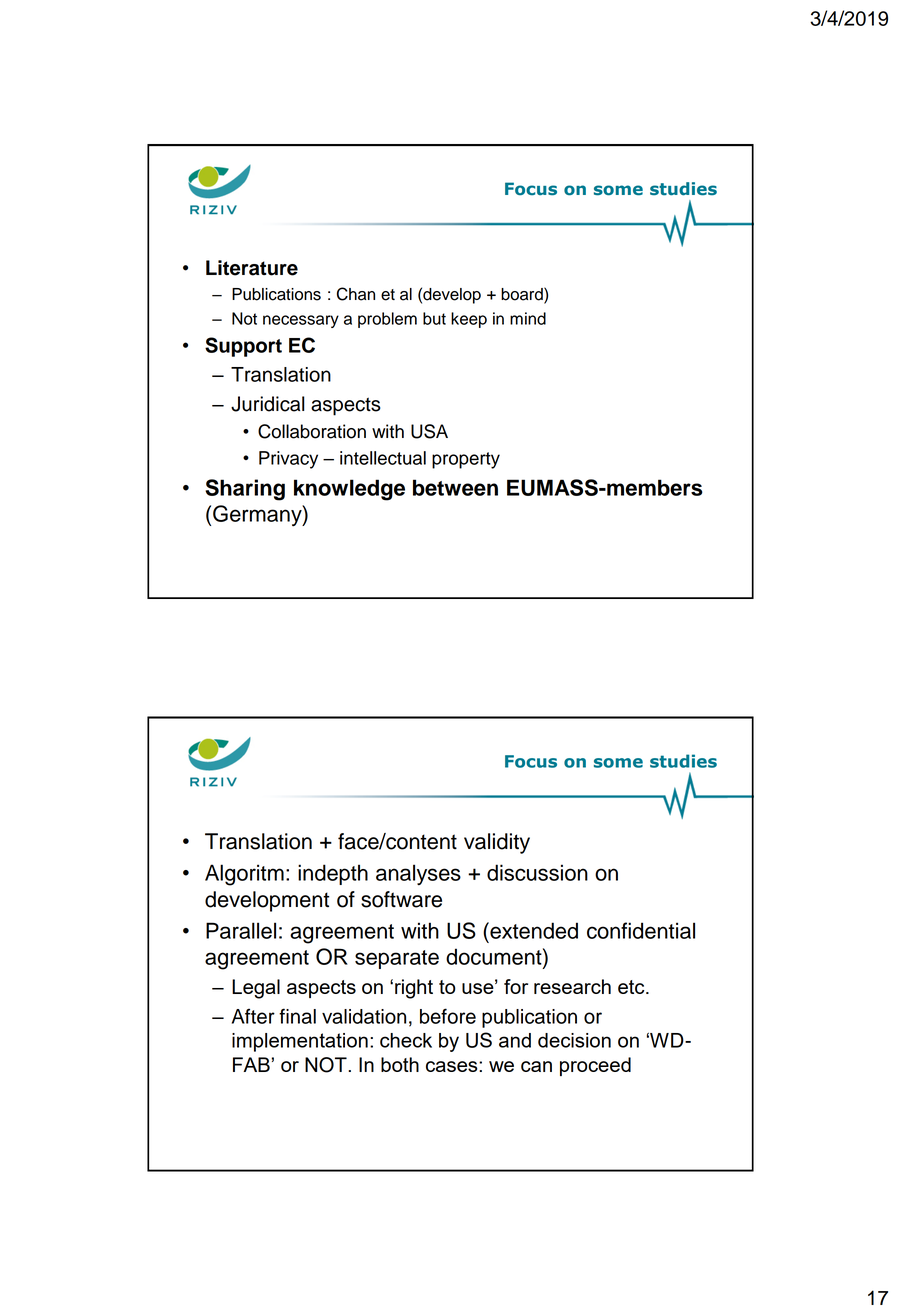 The image size is (901, 1316). I want to click on implementation, so click(300, 1042).
